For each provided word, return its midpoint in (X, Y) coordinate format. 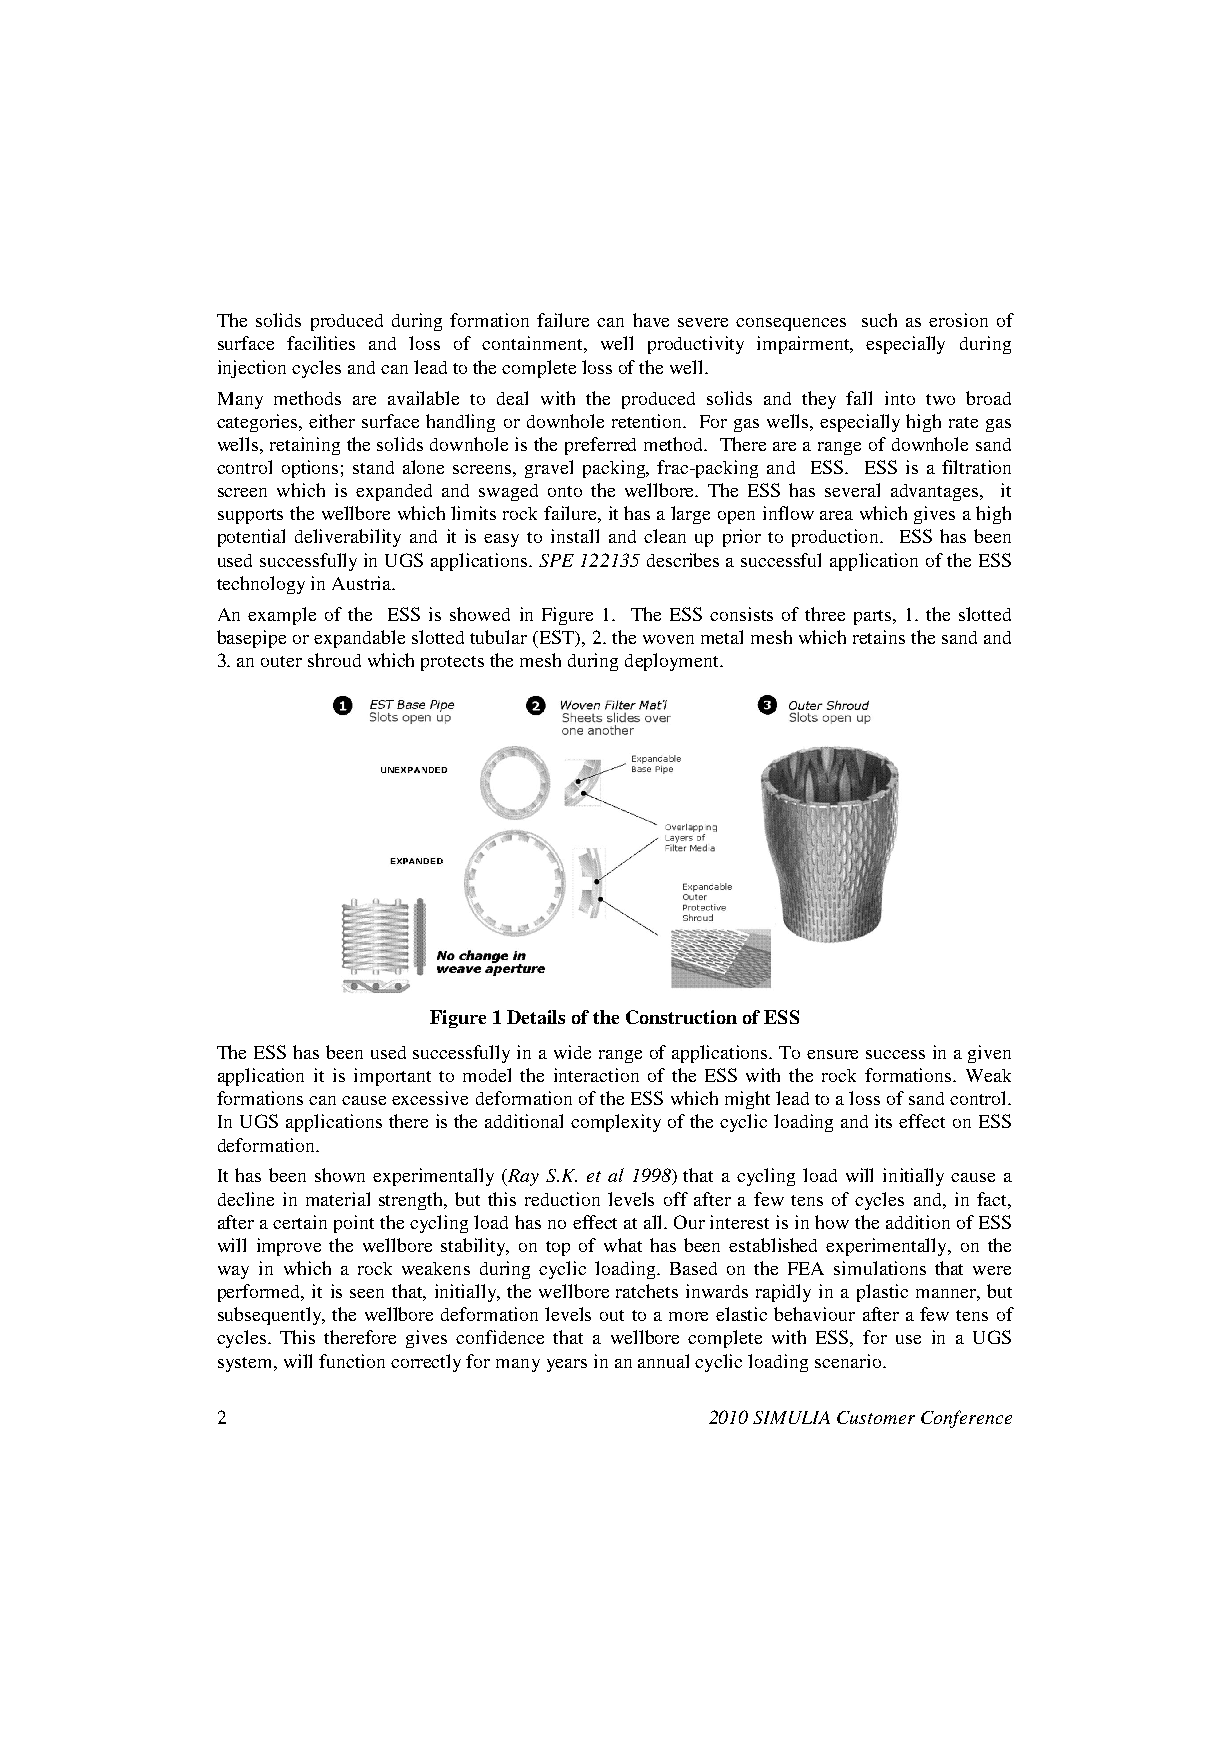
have (651, 320)
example (282, 616)
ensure (832, 1054)
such (879, 320)
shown (340, 1175)
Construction (681, 1017)
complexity (616, 1123)
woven (668, 639)
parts (874, 617)
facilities (321, 343)
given (989, 1054)
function (352, 1361)
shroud (334, 660)
